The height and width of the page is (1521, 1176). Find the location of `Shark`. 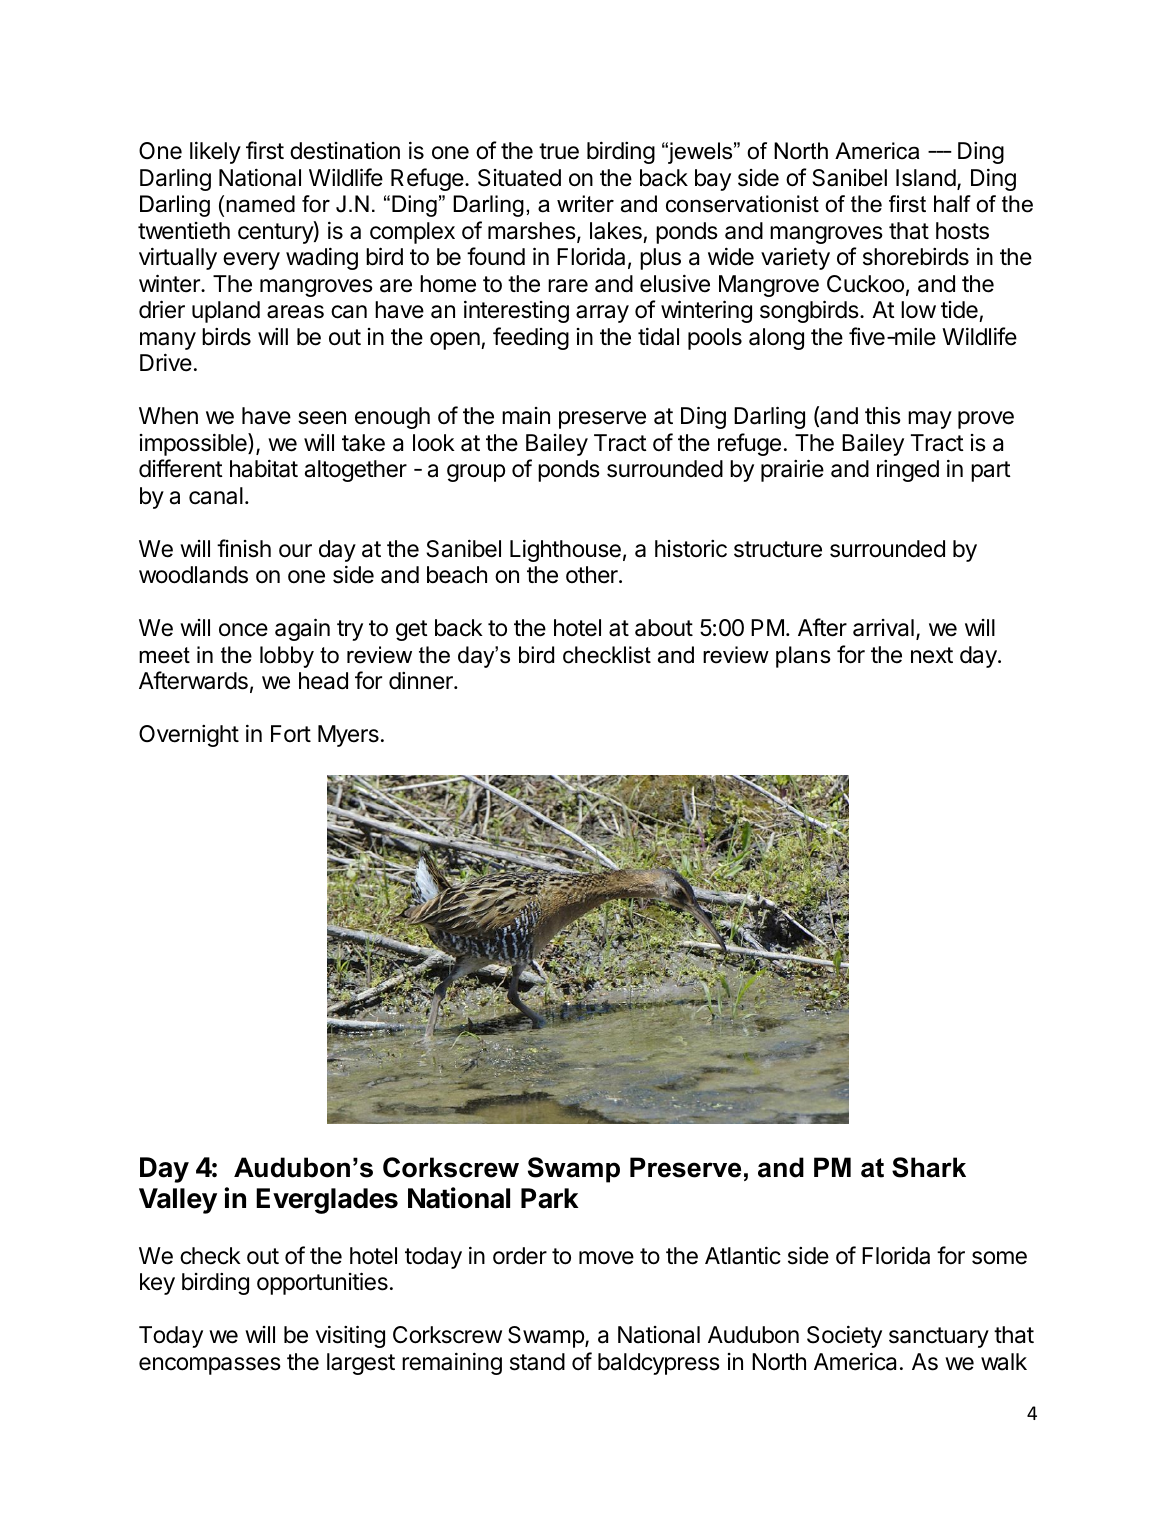

Shark is located at coordinates (929, 1167).
